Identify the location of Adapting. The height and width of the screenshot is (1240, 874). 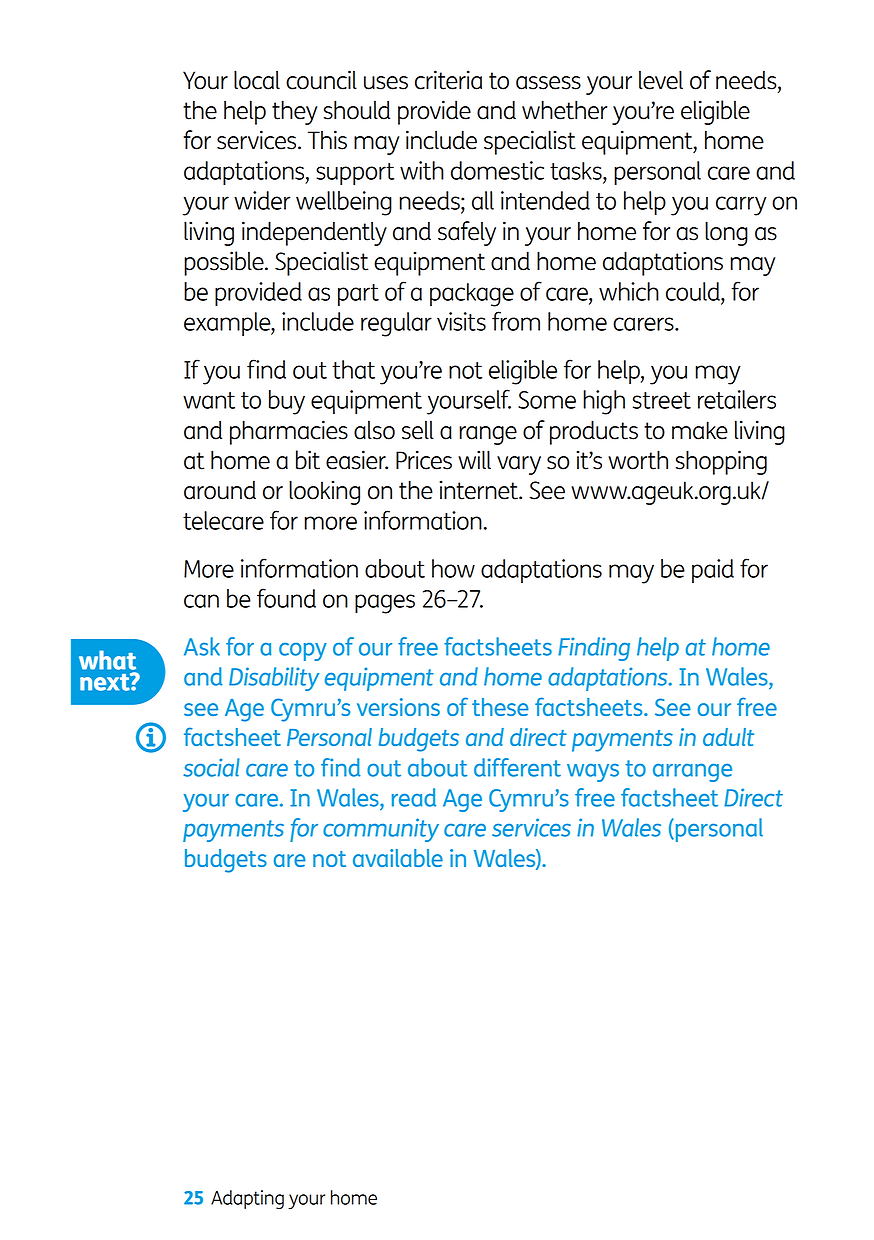
(247, 1199).
